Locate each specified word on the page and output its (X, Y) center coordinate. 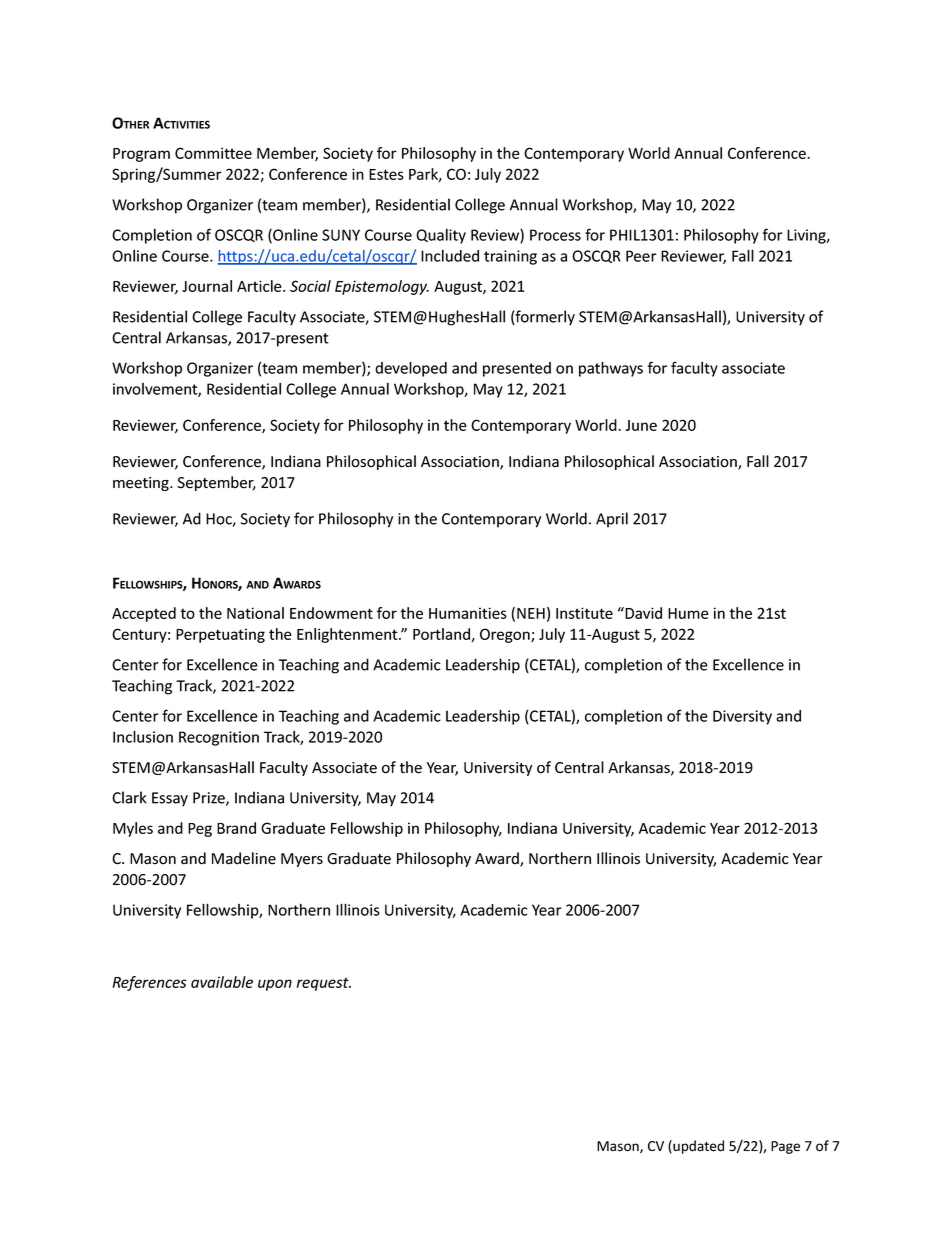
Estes (386, 174)
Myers (302, 860)
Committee (213, 153)
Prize (210, 799)
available (222, 982)
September (216, 483)
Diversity (742, 717)
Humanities (468, 613)
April (612, 520)
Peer (641, 256)
